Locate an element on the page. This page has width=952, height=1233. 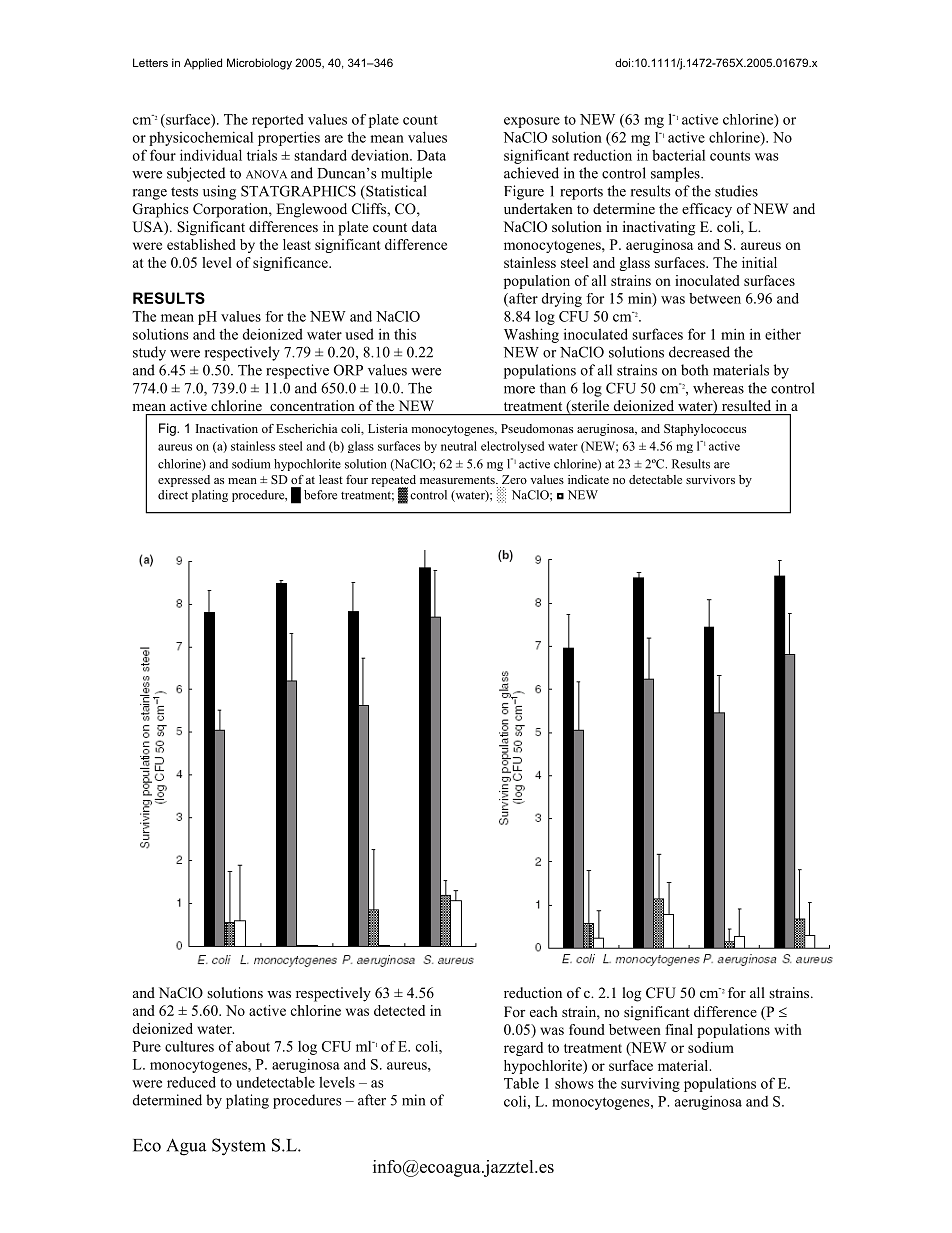
detected is located at coordinates (399, 1010).
